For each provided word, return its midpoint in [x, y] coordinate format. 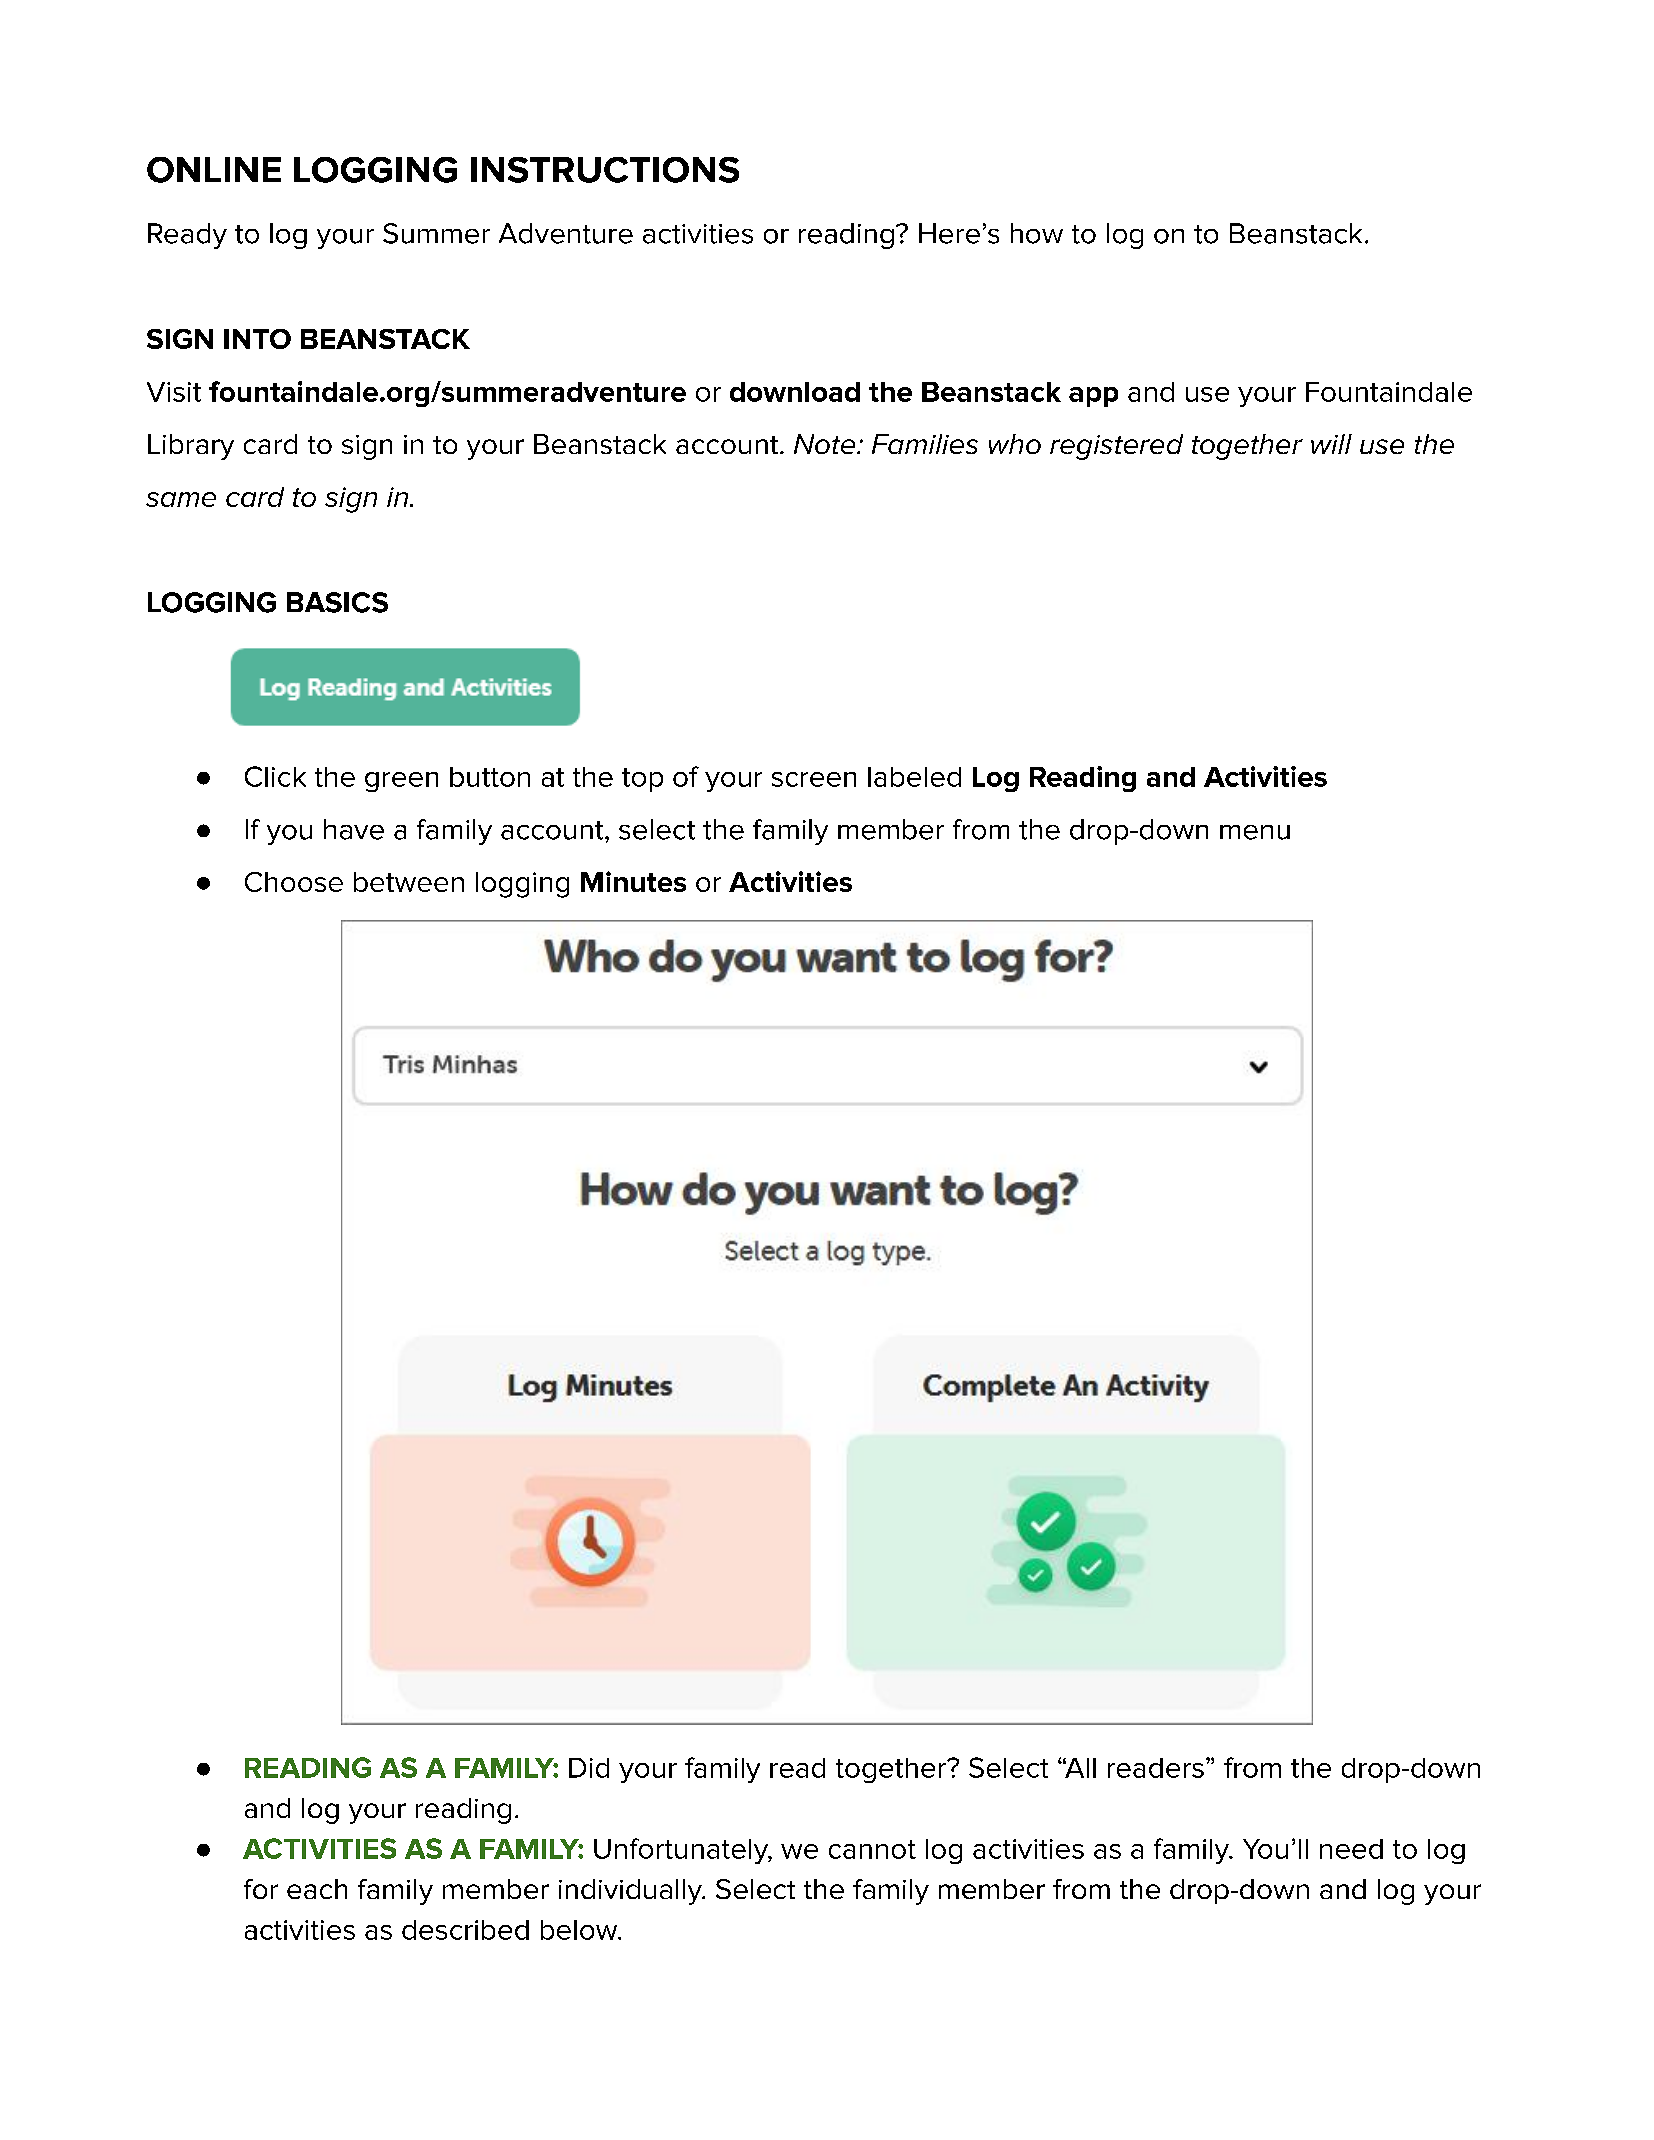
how [1037, 233]
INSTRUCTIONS [605, 170]
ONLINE [214, 170]
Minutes [633, 881]
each [317, 1889]
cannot [872, 1849]
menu [1255, 832]
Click [275, 776]
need [1351, 1849]
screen [814, 779]
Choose [294, 882]
